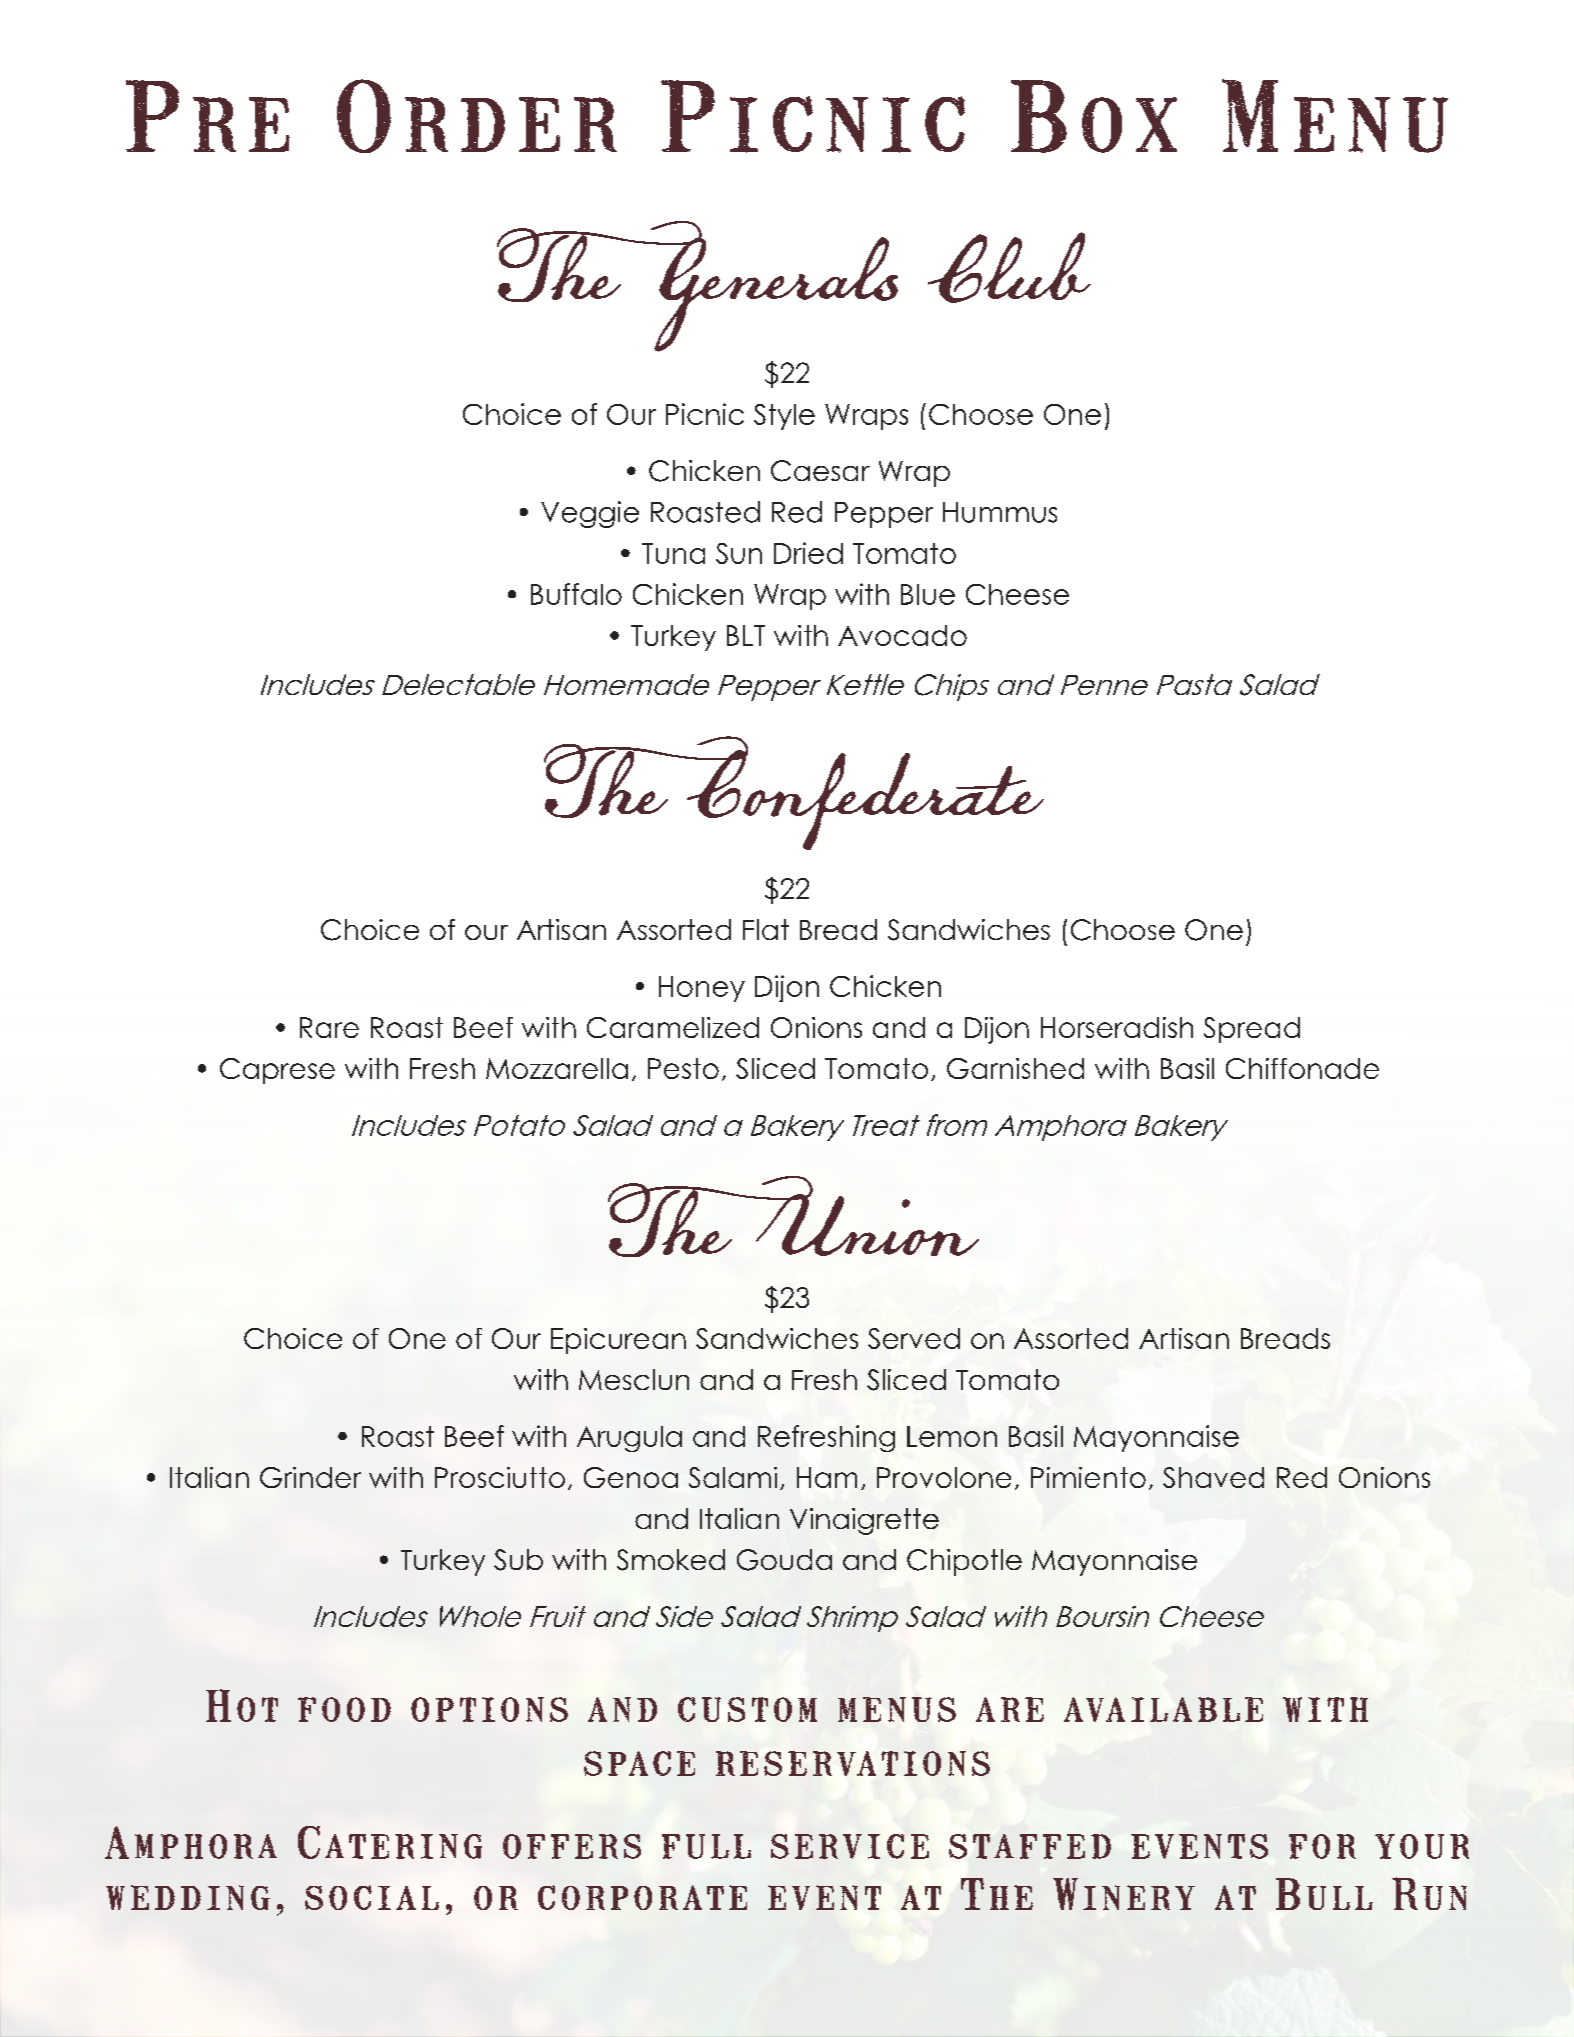 This page has height=2037, width=1574. What do you see at coordinates (1117, 1027) in the page?
I see `Horseradish` at bounding box center [1117, 1027].
